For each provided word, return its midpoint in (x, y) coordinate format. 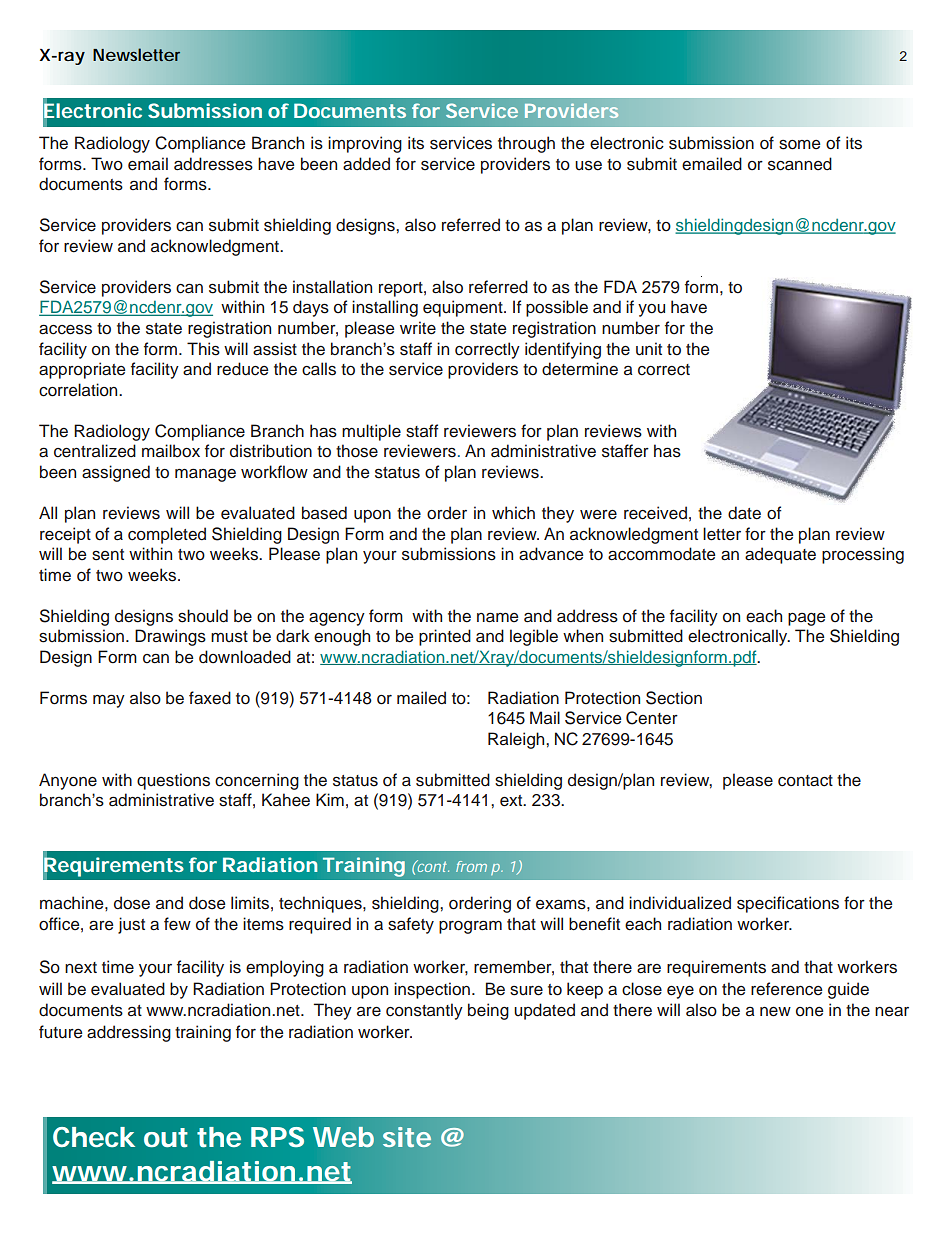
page (806, 619)
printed (445, 637)
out (166, 1138)
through (526, 144)
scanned (800, 164)
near (892, 1012)
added (366, 164)
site (407, 1137)
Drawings (170, 637)
